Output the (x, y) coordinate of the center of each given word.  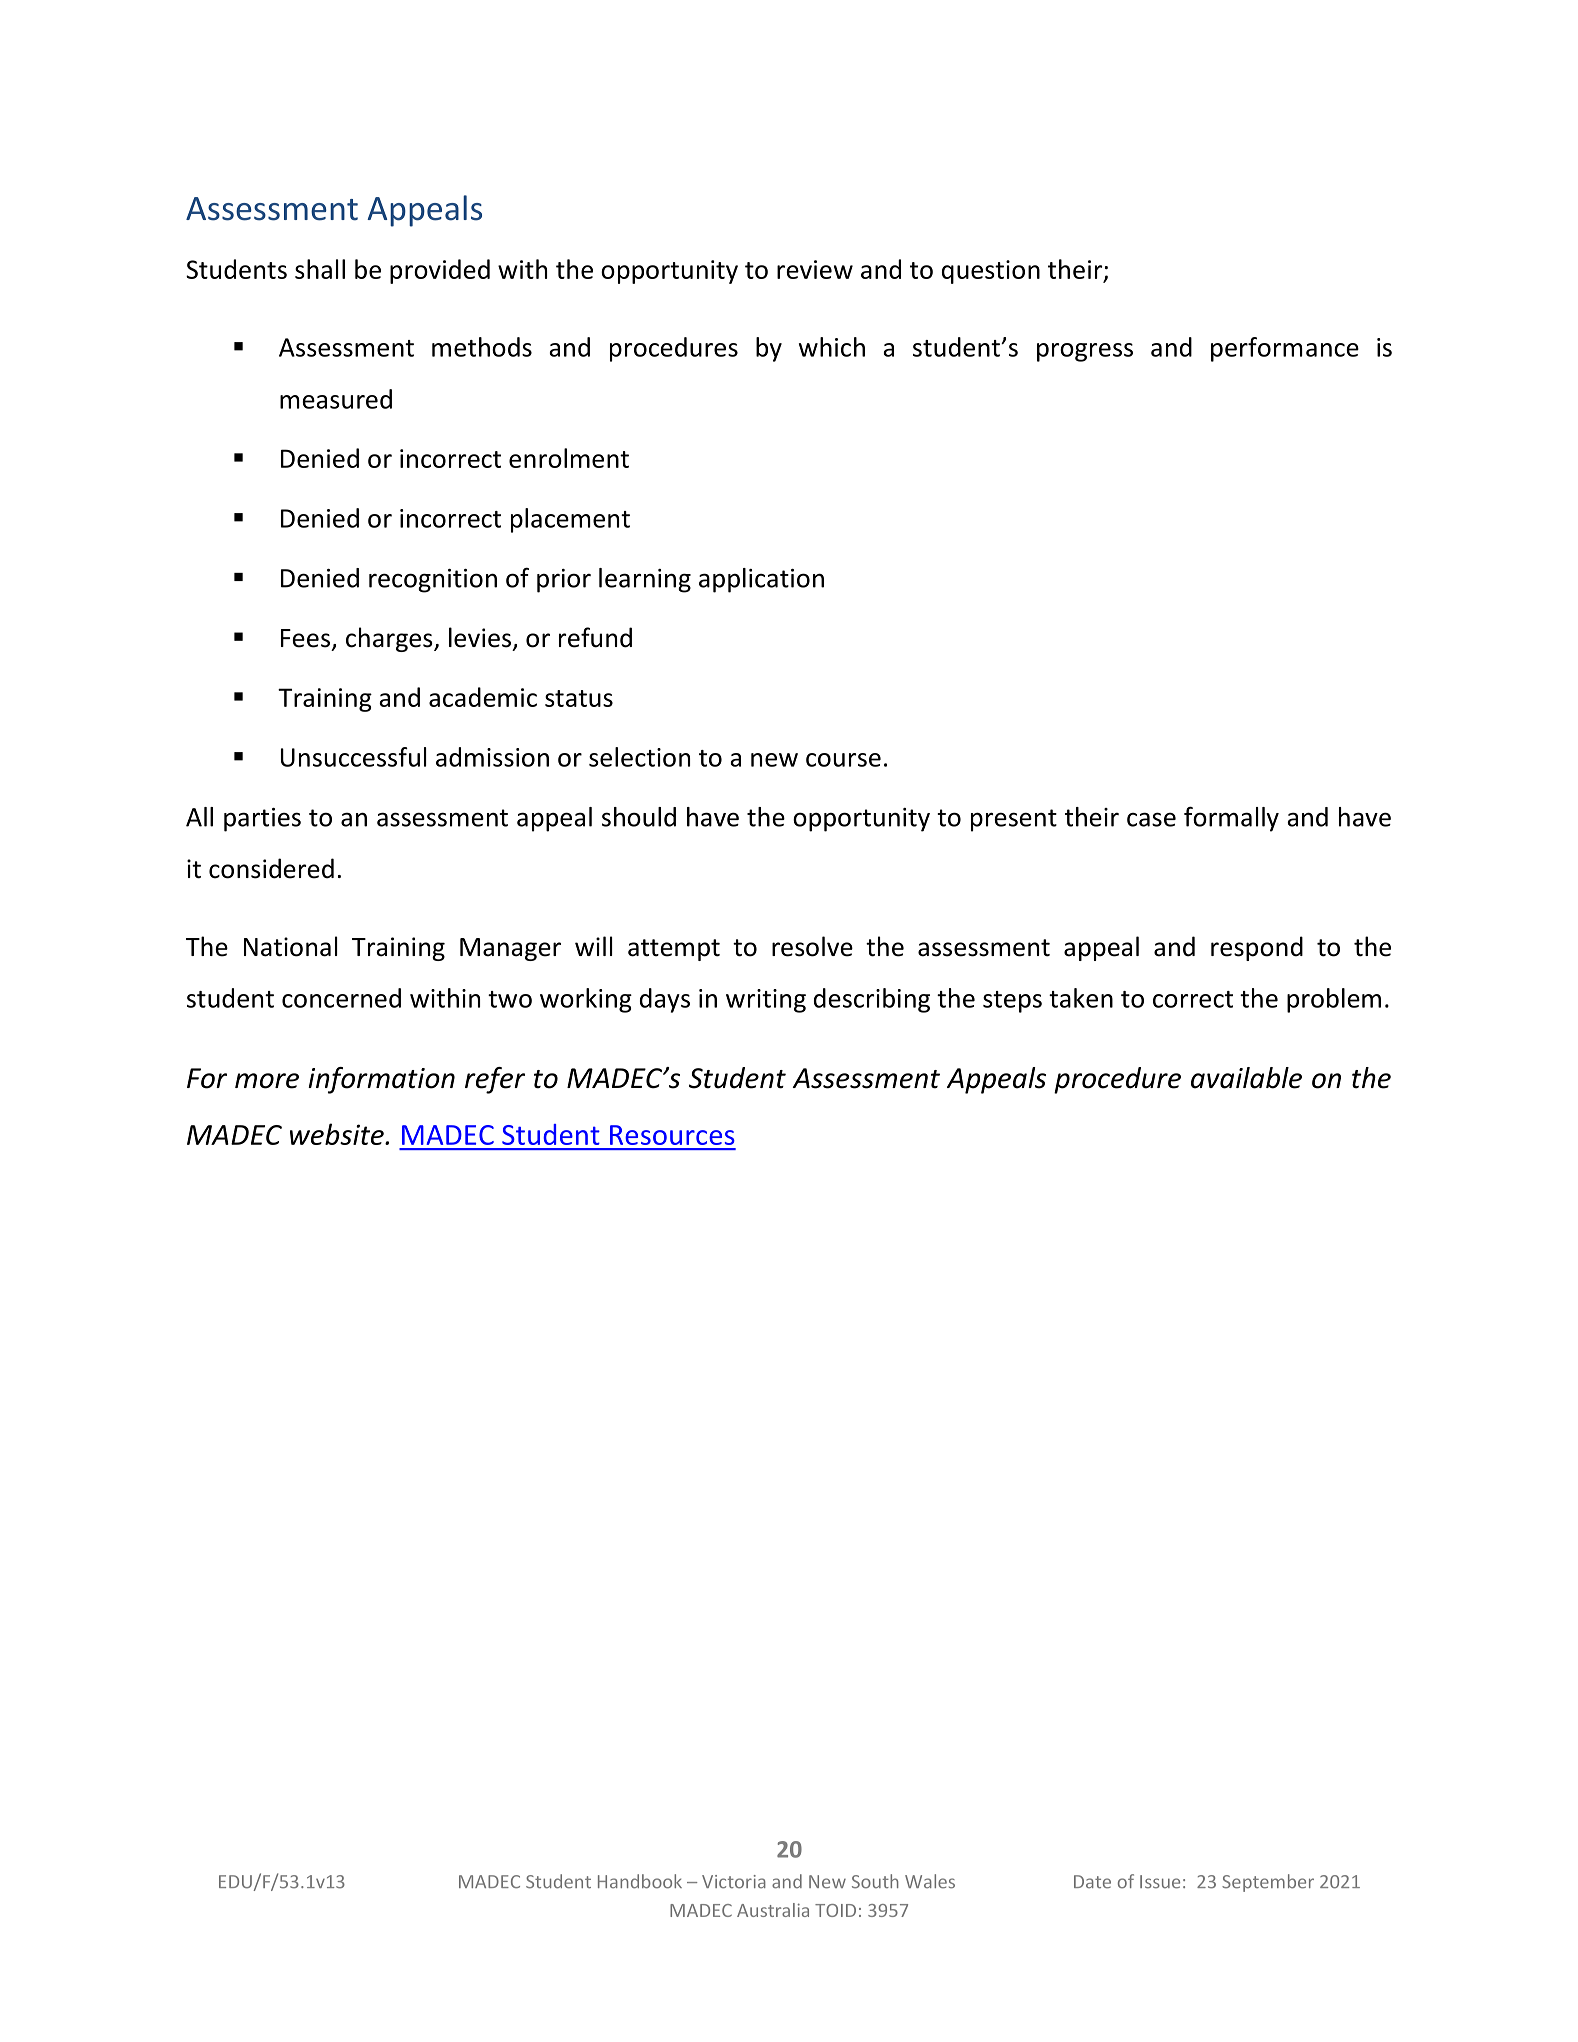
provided (440, 271)
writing (766, 1001)
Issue (1160, 1882)
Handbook (640, 1881)
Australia (773, 1910)
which (832, 347)
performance (1285, 349)
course (843, 760)
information (381, 1080)
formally (1231, 819)
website (338, 1134)
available (1246, 1078)
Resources (672, 1135)
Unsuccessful (353, 757)
